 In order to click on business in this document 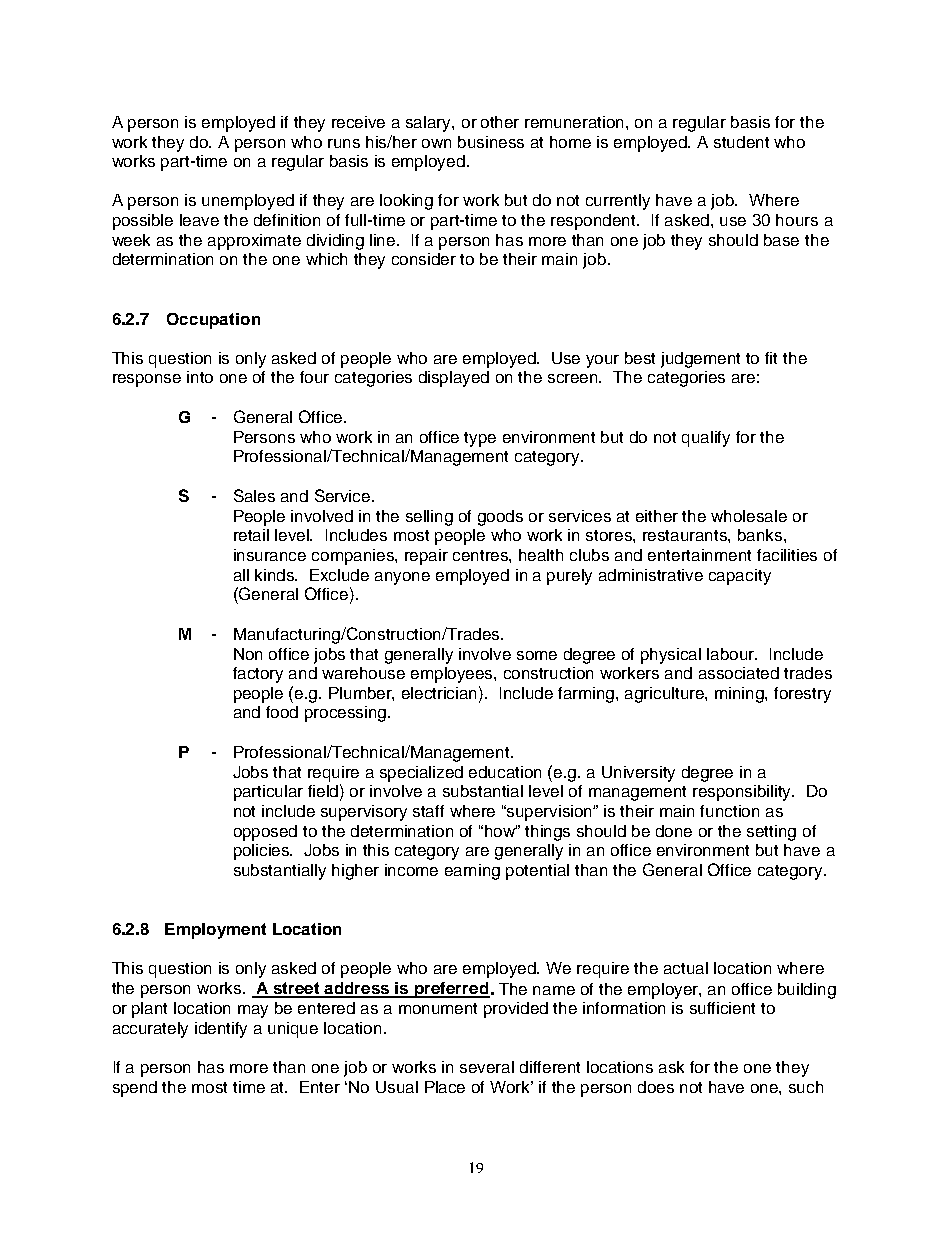, I will do `click(491, 142)`.
